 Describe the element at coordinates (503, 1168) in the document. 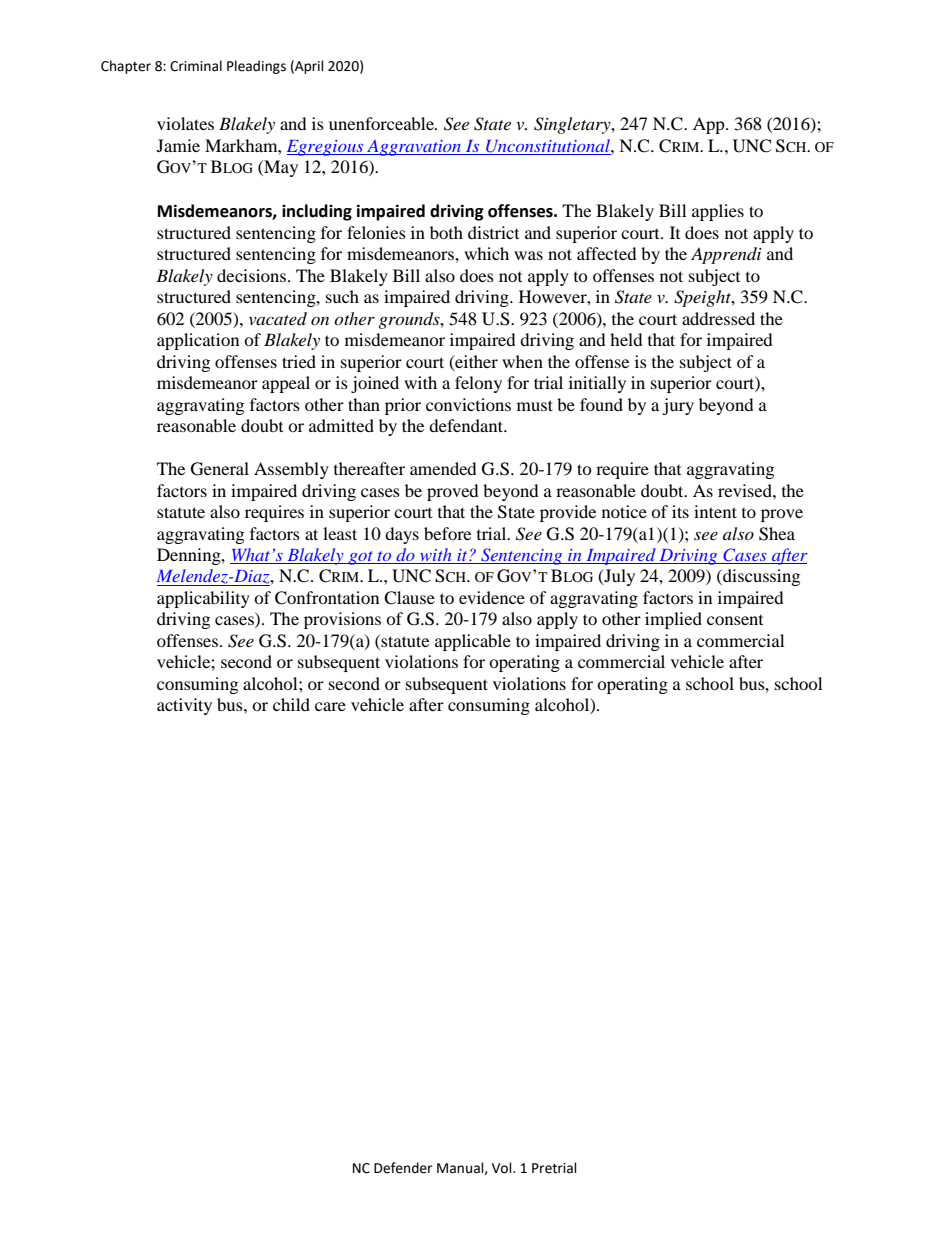

I see `Vol` at that location.
